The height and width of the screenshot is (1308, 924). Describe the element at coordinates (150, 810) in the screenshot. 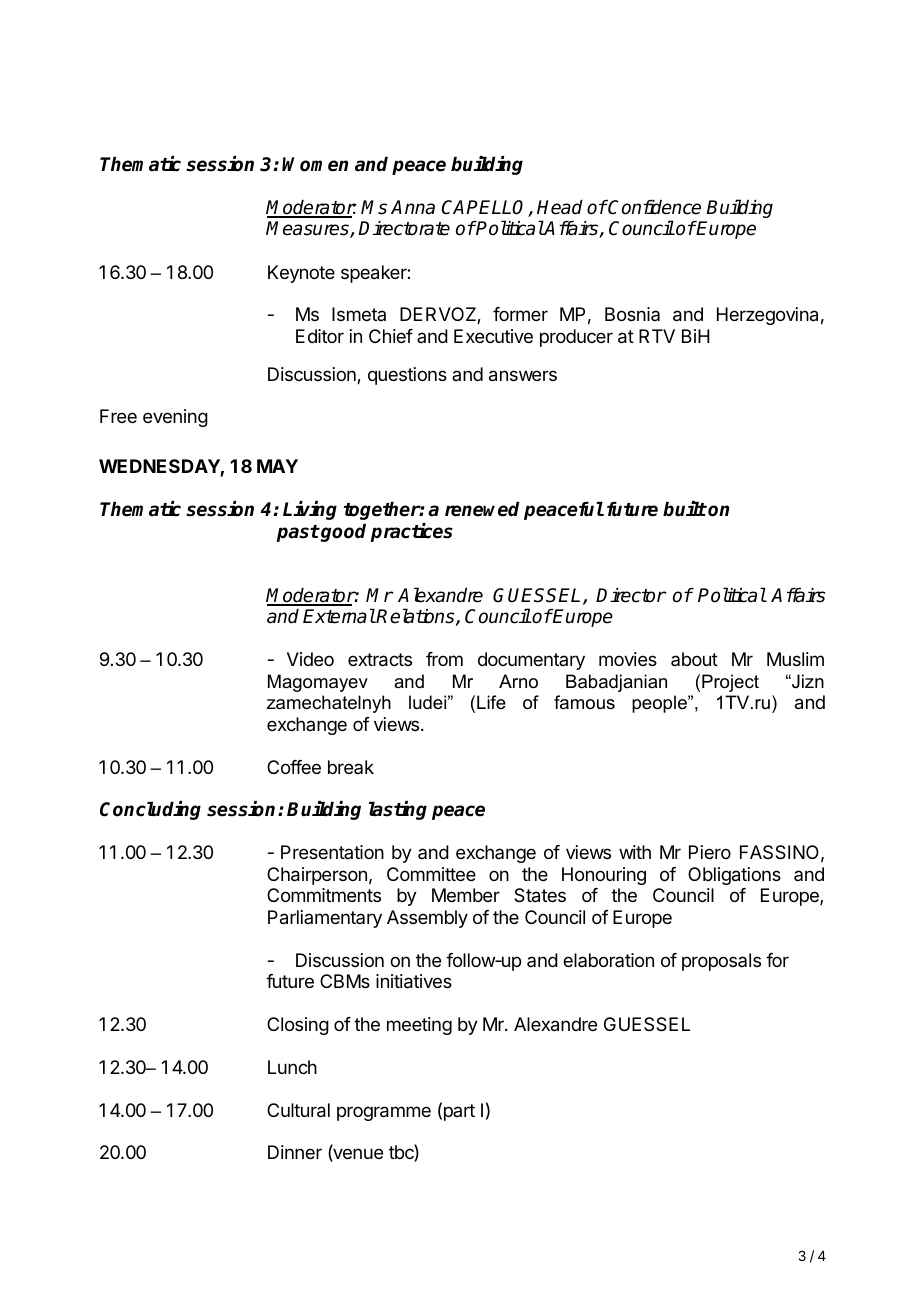

I see `Concluding` at that location.
